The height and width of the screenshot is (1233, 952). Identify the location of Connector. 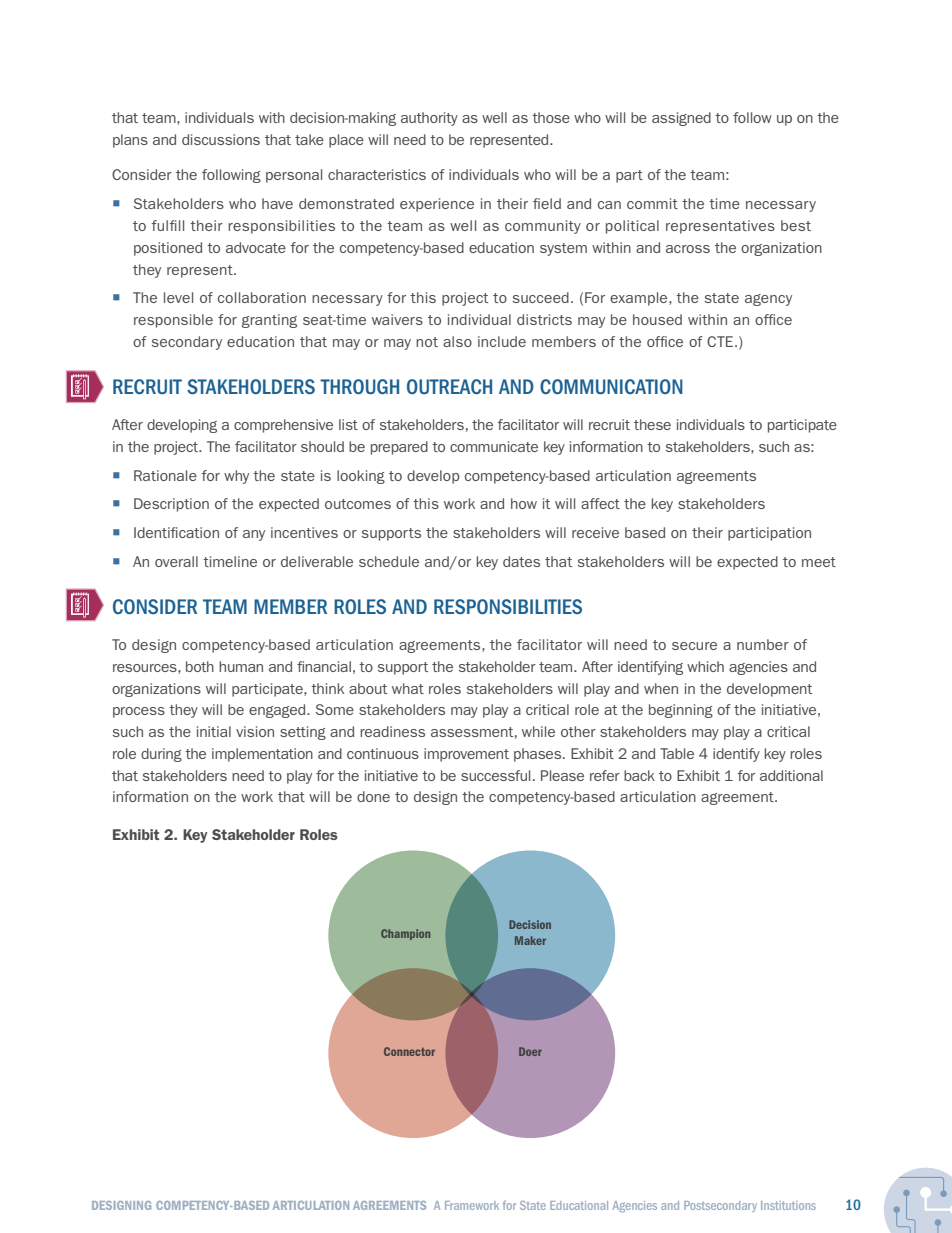
(409, 1051).
